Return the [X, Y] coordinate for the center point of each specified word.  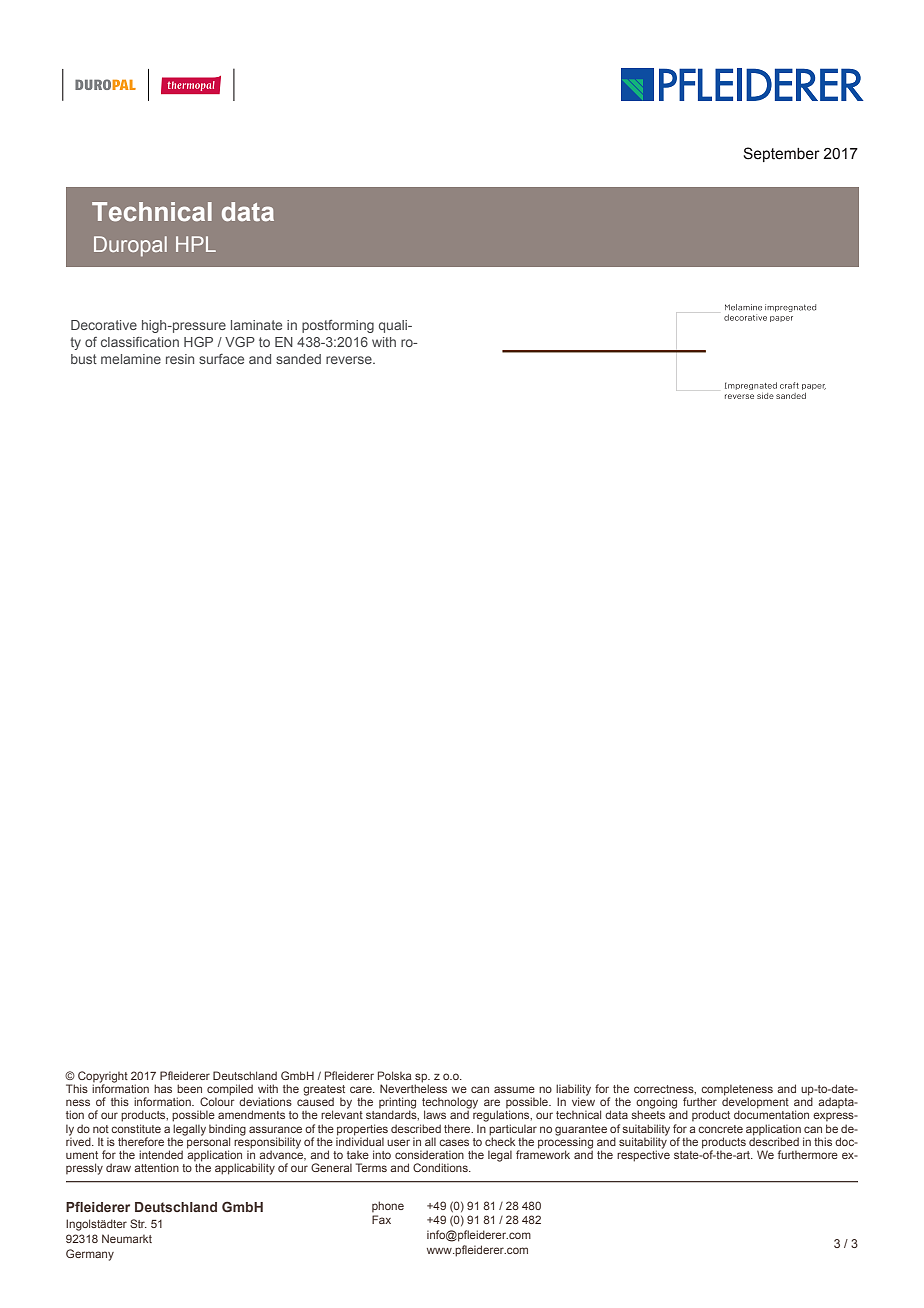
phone [388, 1206]
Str [138, 1223]
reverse [350, 360]
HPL [196, 244]
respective [643, 1155]
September [781, 154]
